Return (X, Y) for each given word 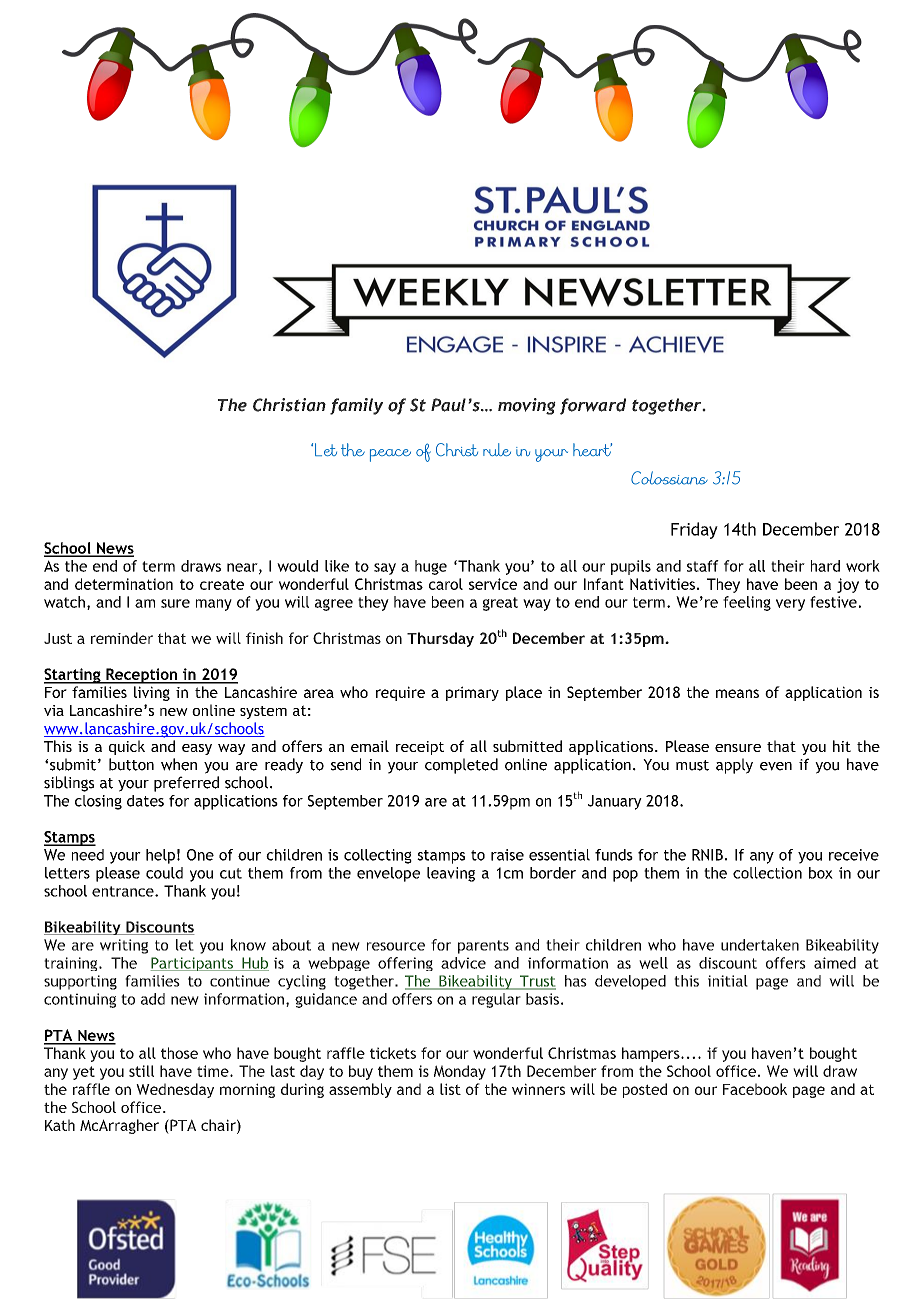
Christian (289, 405)
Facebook (755, 1089)
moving (527, 406)
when (179, 764)
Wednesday (175, 1090)
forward (593, 406)
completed (461, 766)
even (776, 766)
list (450, 1089)
